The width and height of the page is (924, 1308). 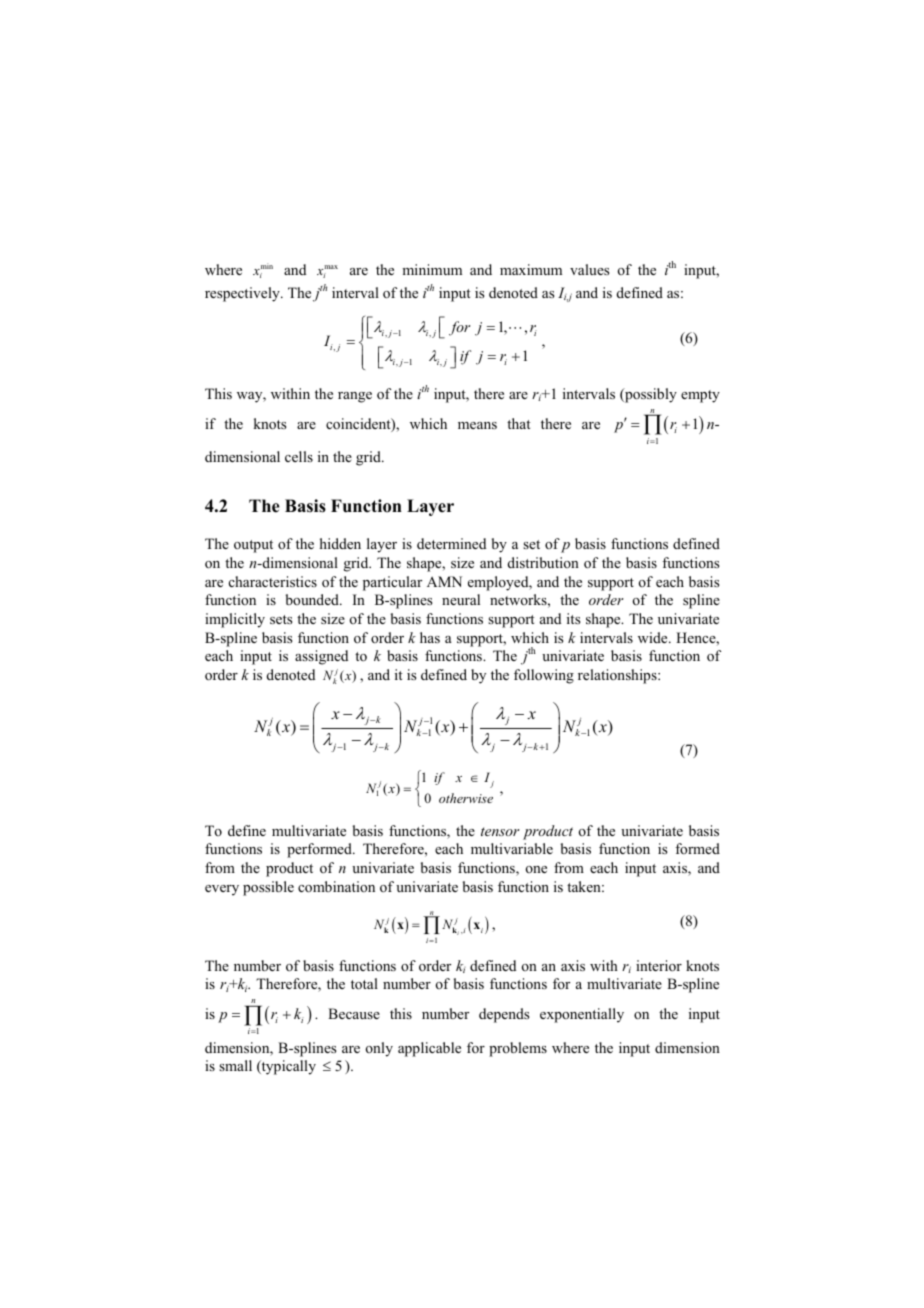 I want to click on otherwise, so click(x=466, y=798).
